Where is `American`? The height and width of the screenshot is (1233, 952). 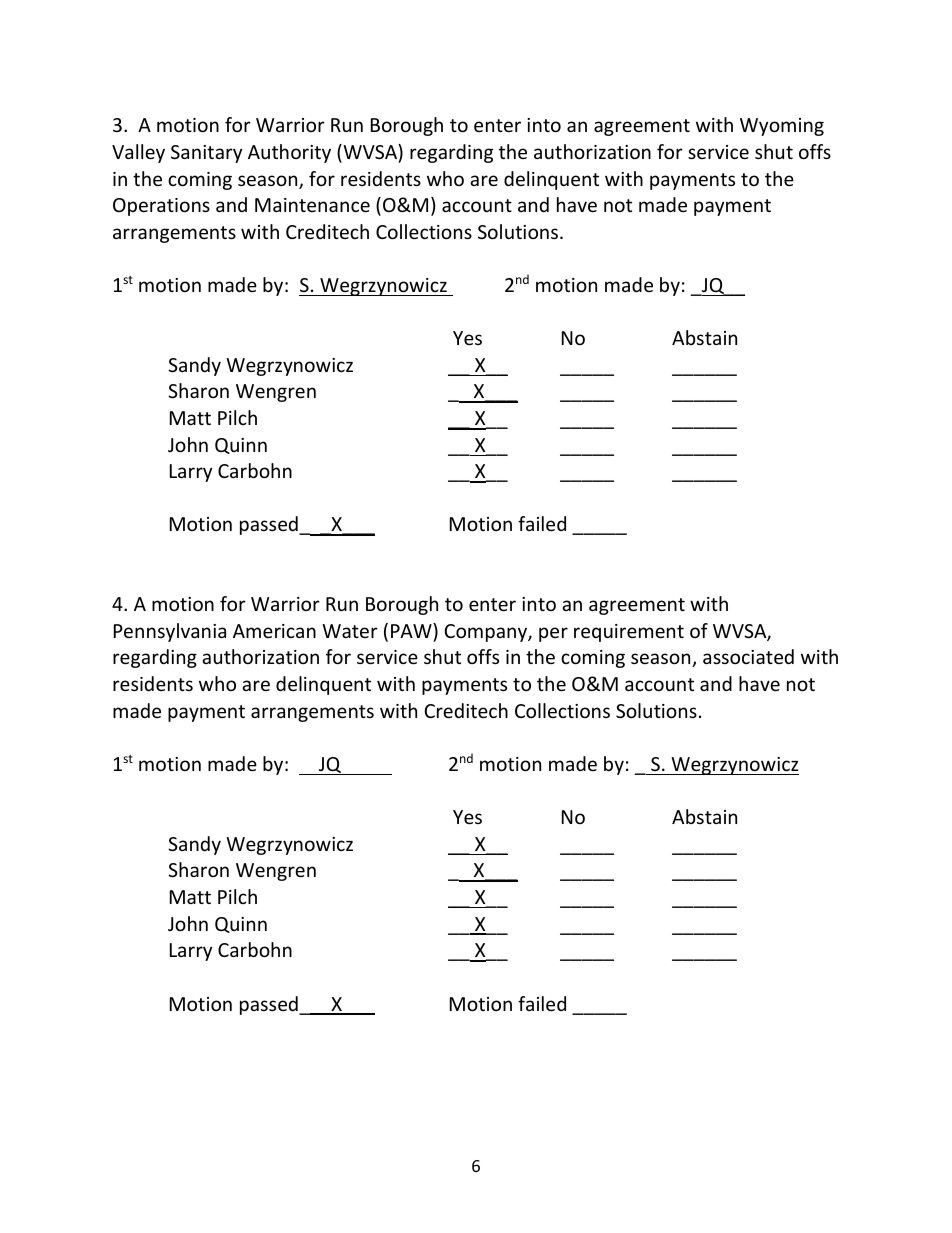 American is located at coordinates (274, 631).
